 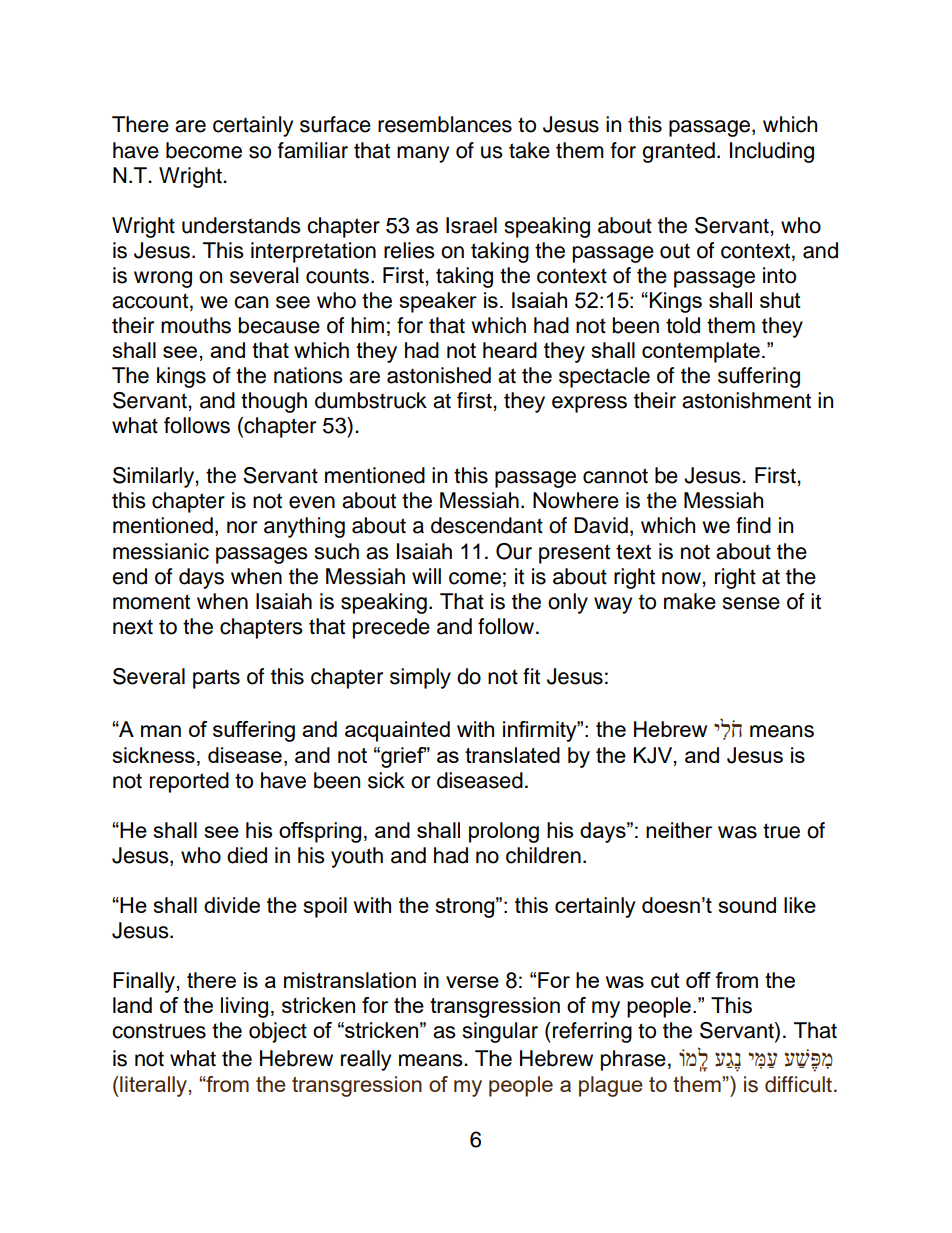 I want to click on phrase, so click(x=633, y=1060).
